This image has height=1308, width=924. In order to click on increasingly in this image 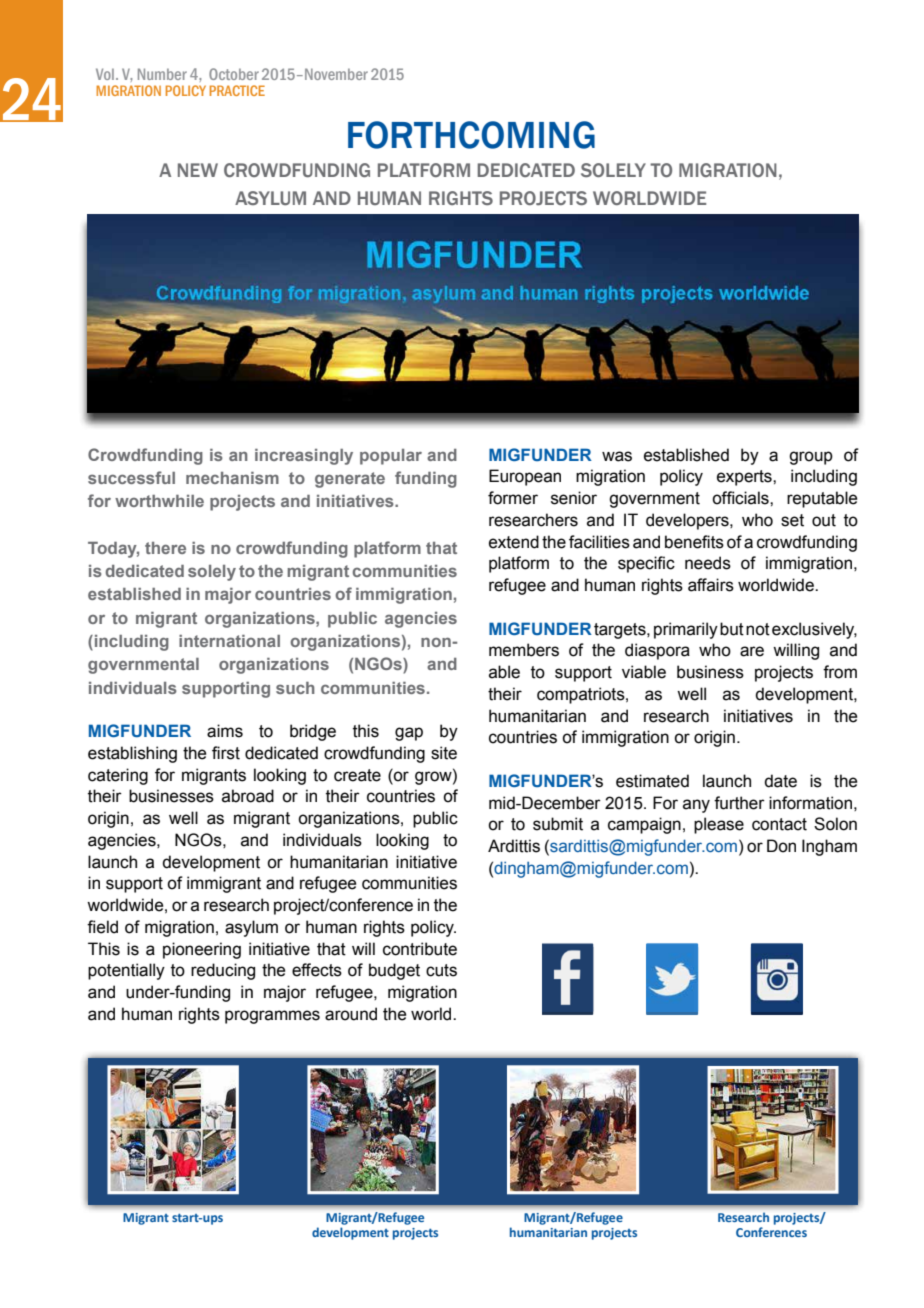, I will do `click(304, 457)`.
